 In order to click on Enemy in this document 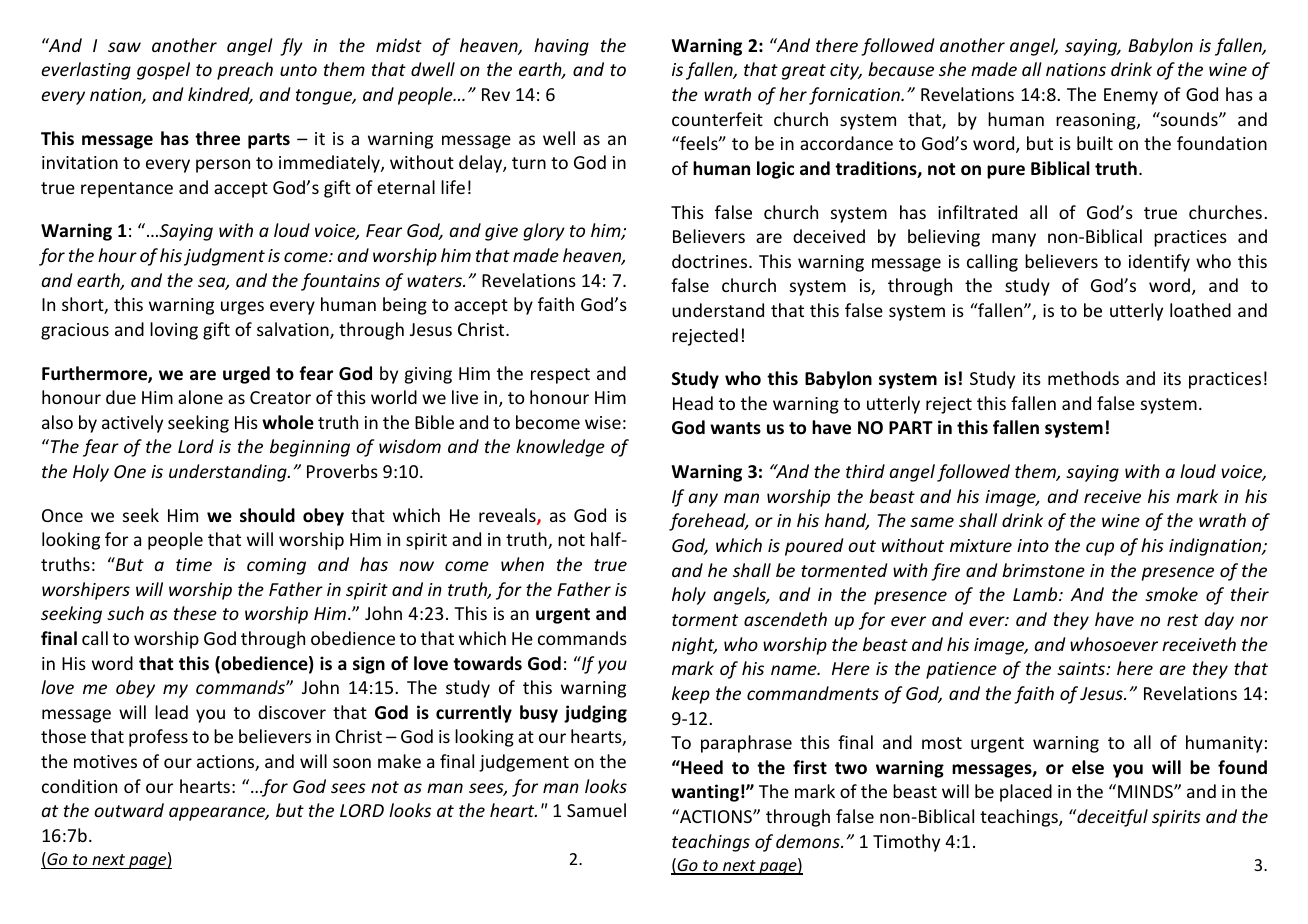, I will do `click(1131, 96)`.
